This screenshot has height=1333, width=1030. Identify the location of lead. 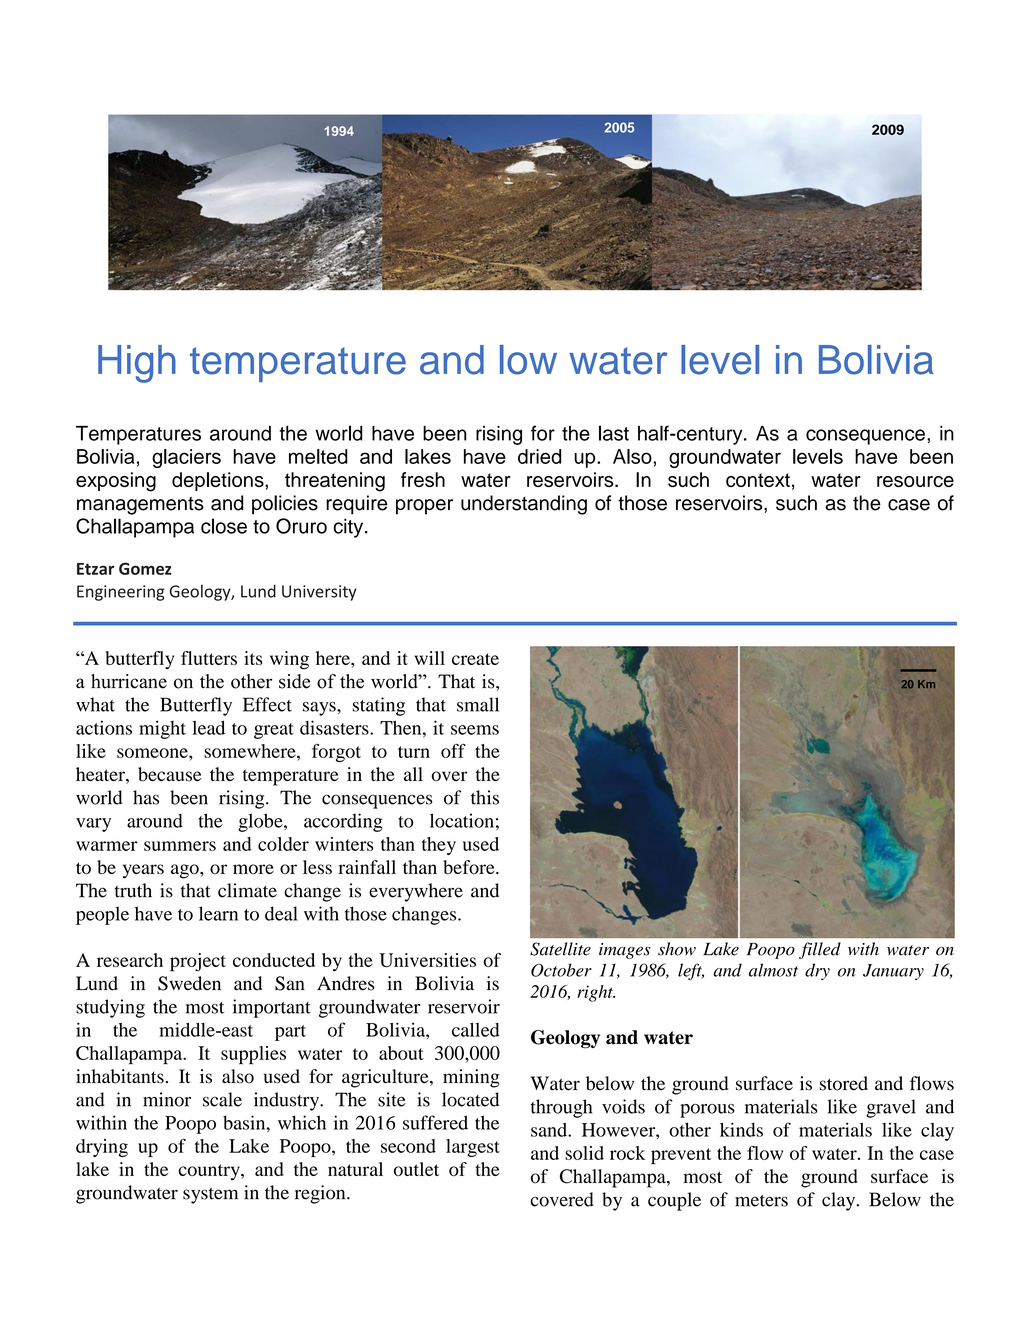
(208, 728).
